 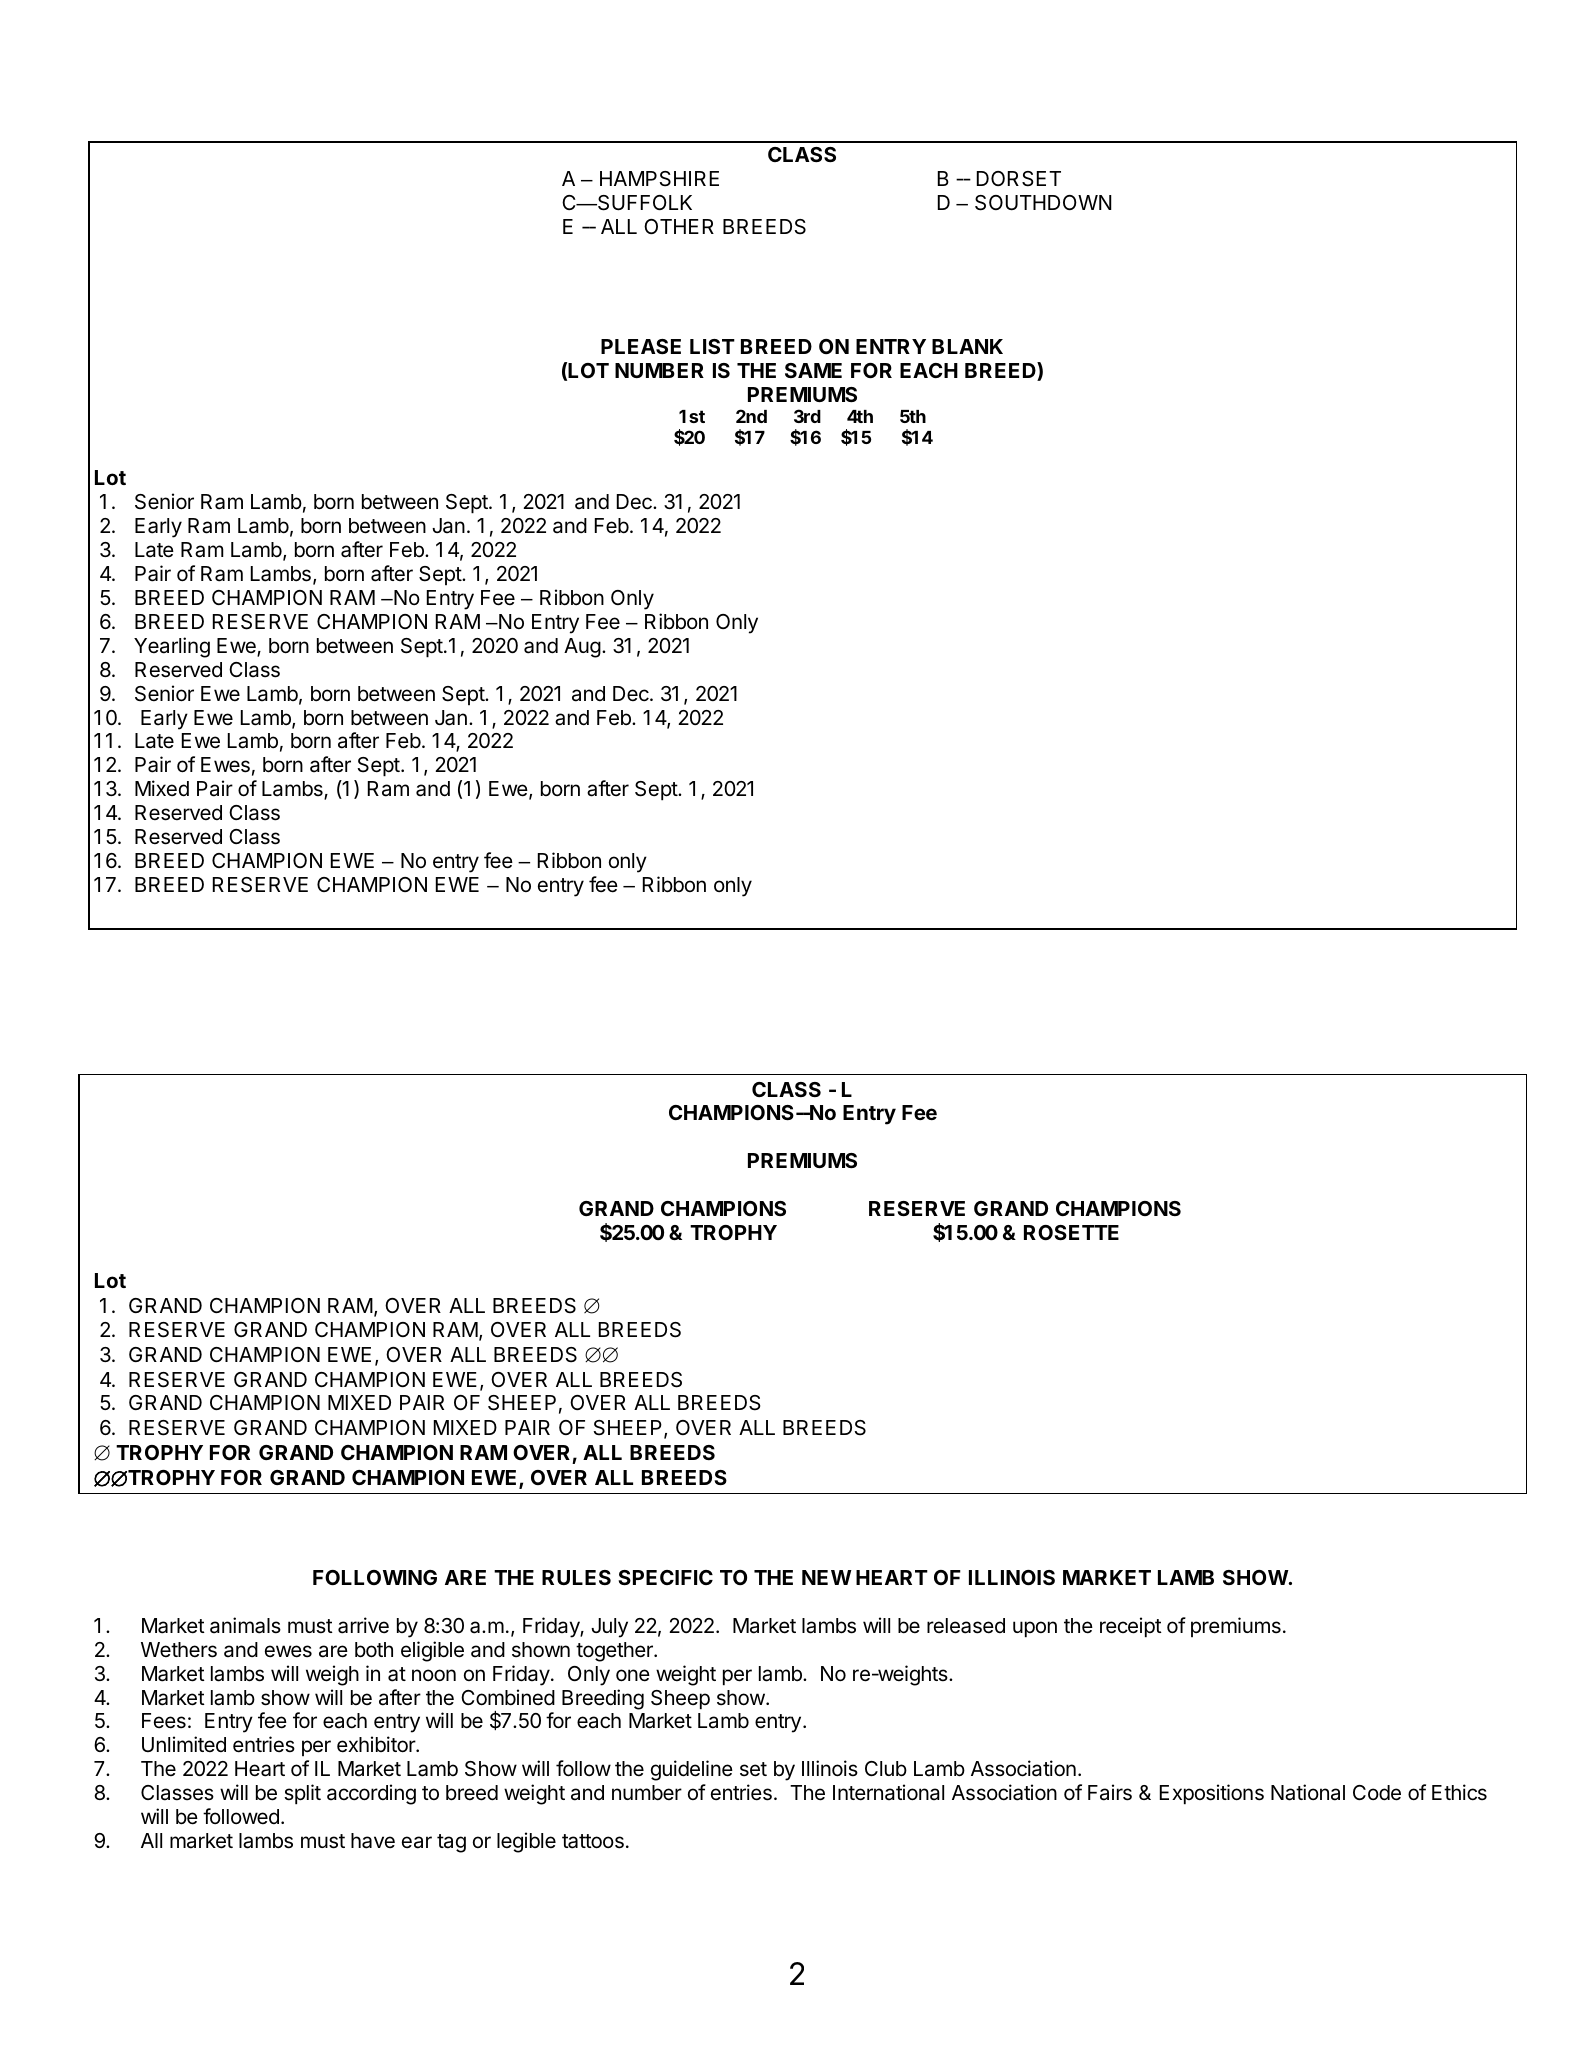 I want to click on SPECIFIC, so click(x=665, y=1577).
